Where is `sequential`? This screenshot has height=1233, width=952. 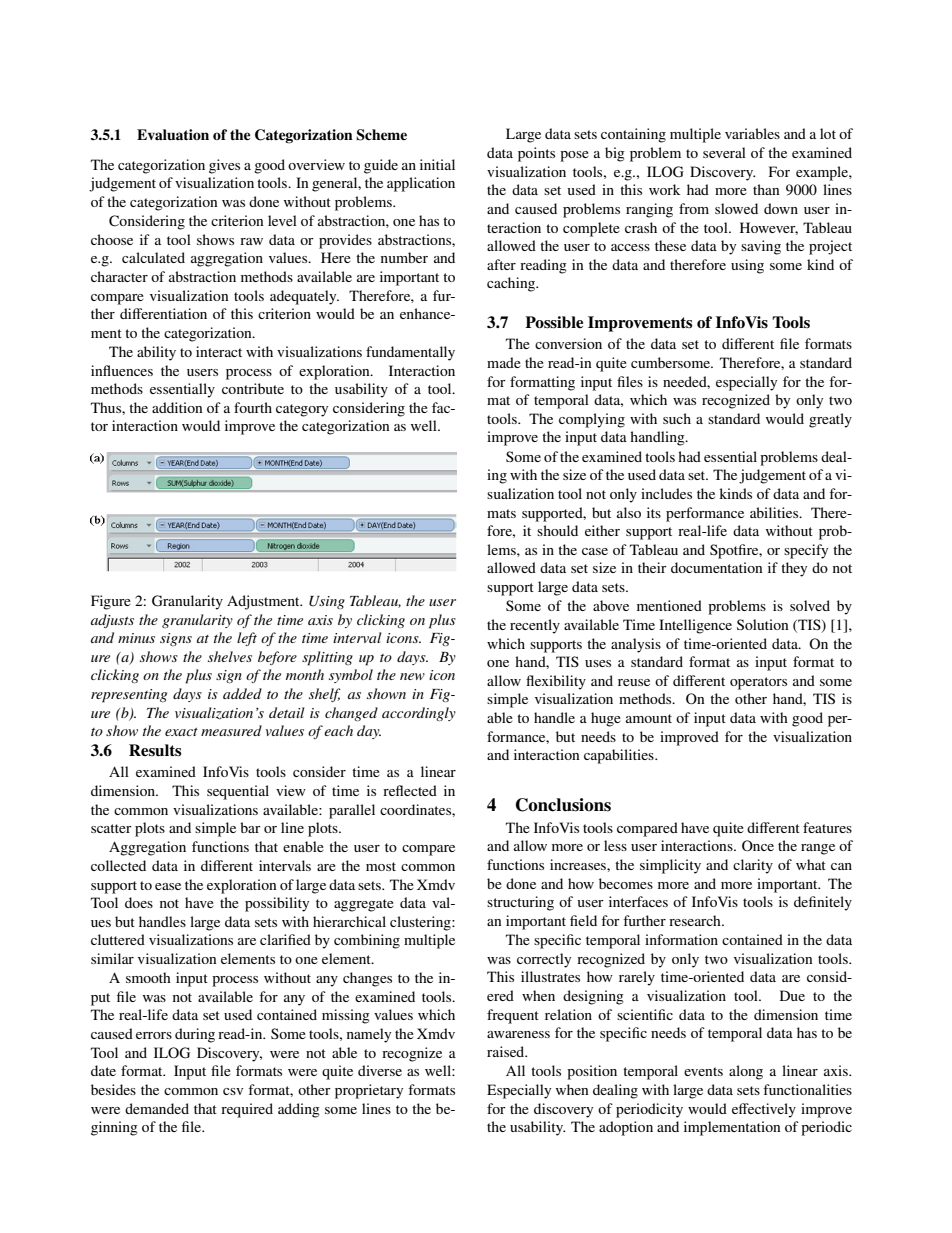 sequential is located at coordinates (238, 792).
